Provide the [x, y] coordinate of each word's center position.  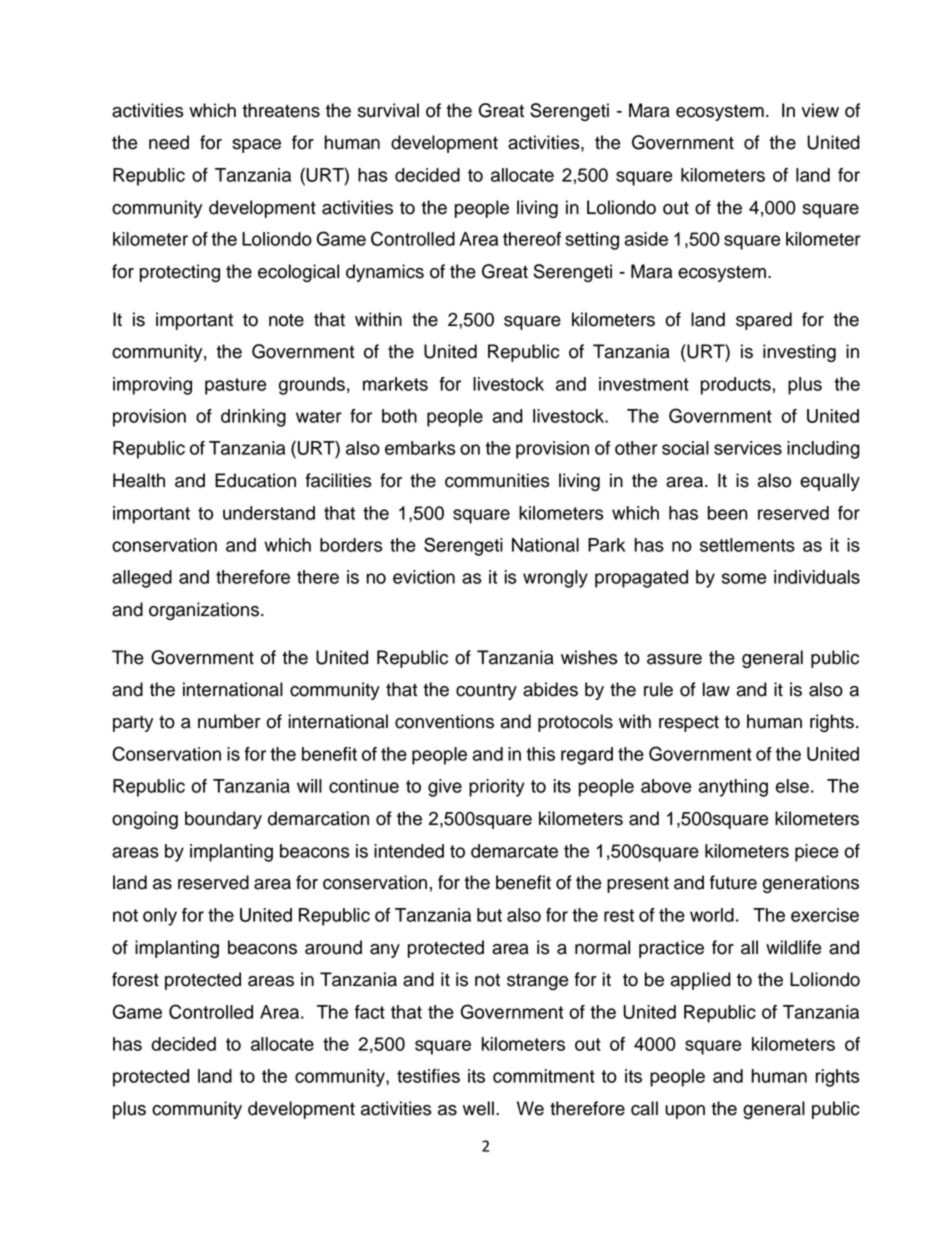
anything [733, 788]
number [229, 721]
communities [497, 480]
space [256, 146]
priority [497, 788]
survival [388, 110]
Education [255, 480]
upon [685, 1112]
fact [370, 1012]
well [478, 1108]
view [820, 110]
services [748, 448]
